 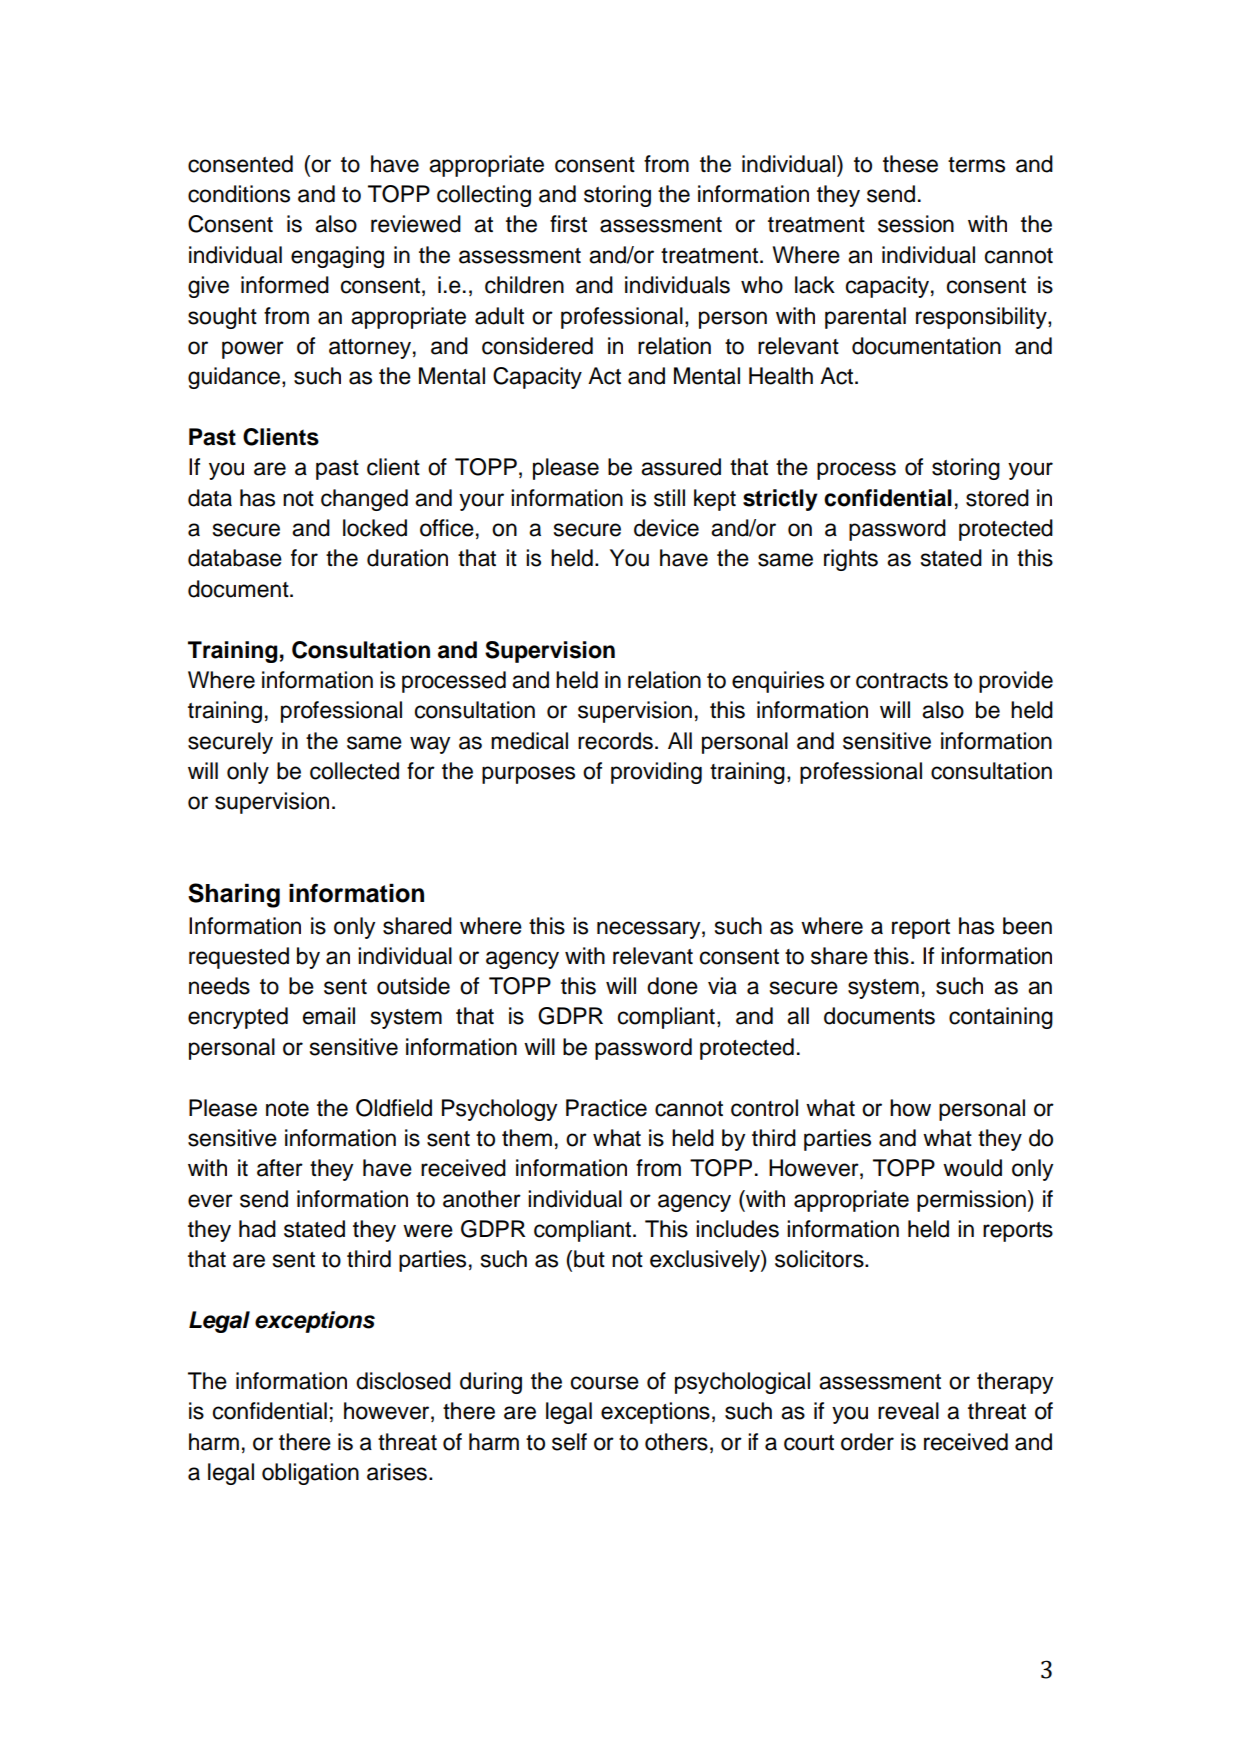 I want to click on been, so click(x=1027, y=926).
